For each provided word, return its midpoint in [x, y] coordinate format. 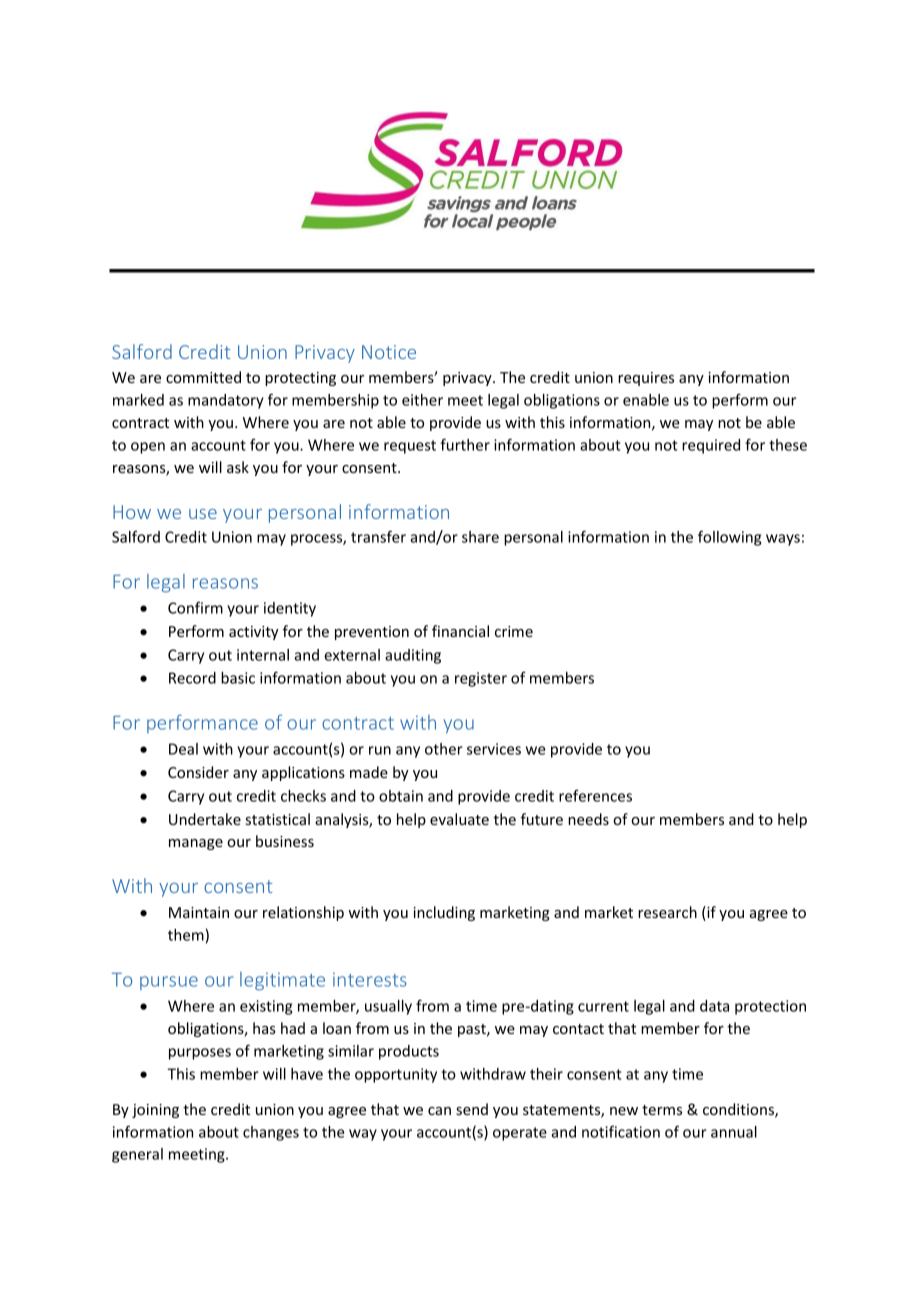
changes [271, 1133]
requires [646, 379]
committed [203, 377]
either [422, 400]
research [667, 912]
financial [460, 631]
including [444, 913]
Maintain [199, 912]
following [729, 538]
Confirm [195, 607]
